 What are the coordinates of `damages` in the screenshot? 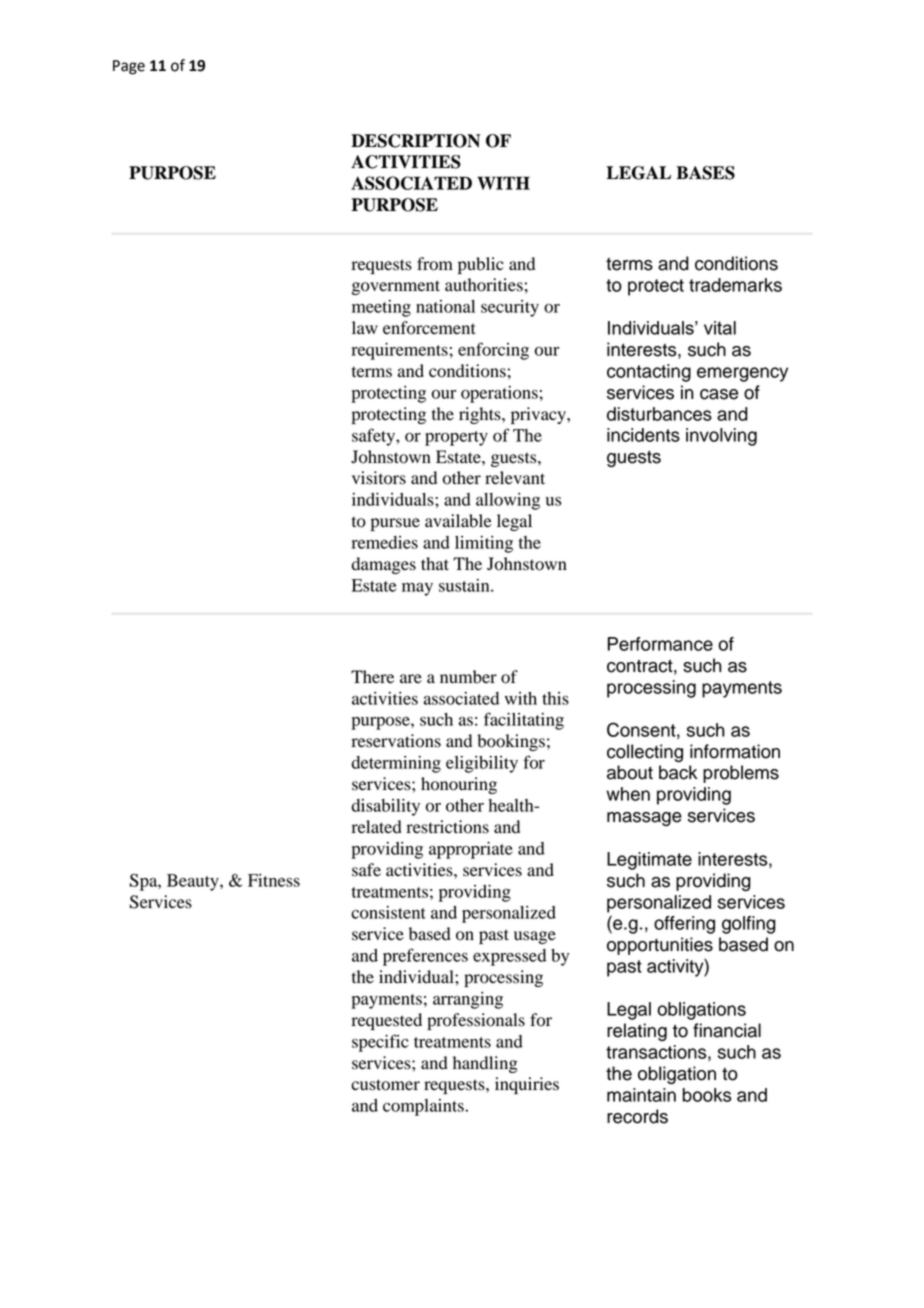 It's located at (384, 565).
